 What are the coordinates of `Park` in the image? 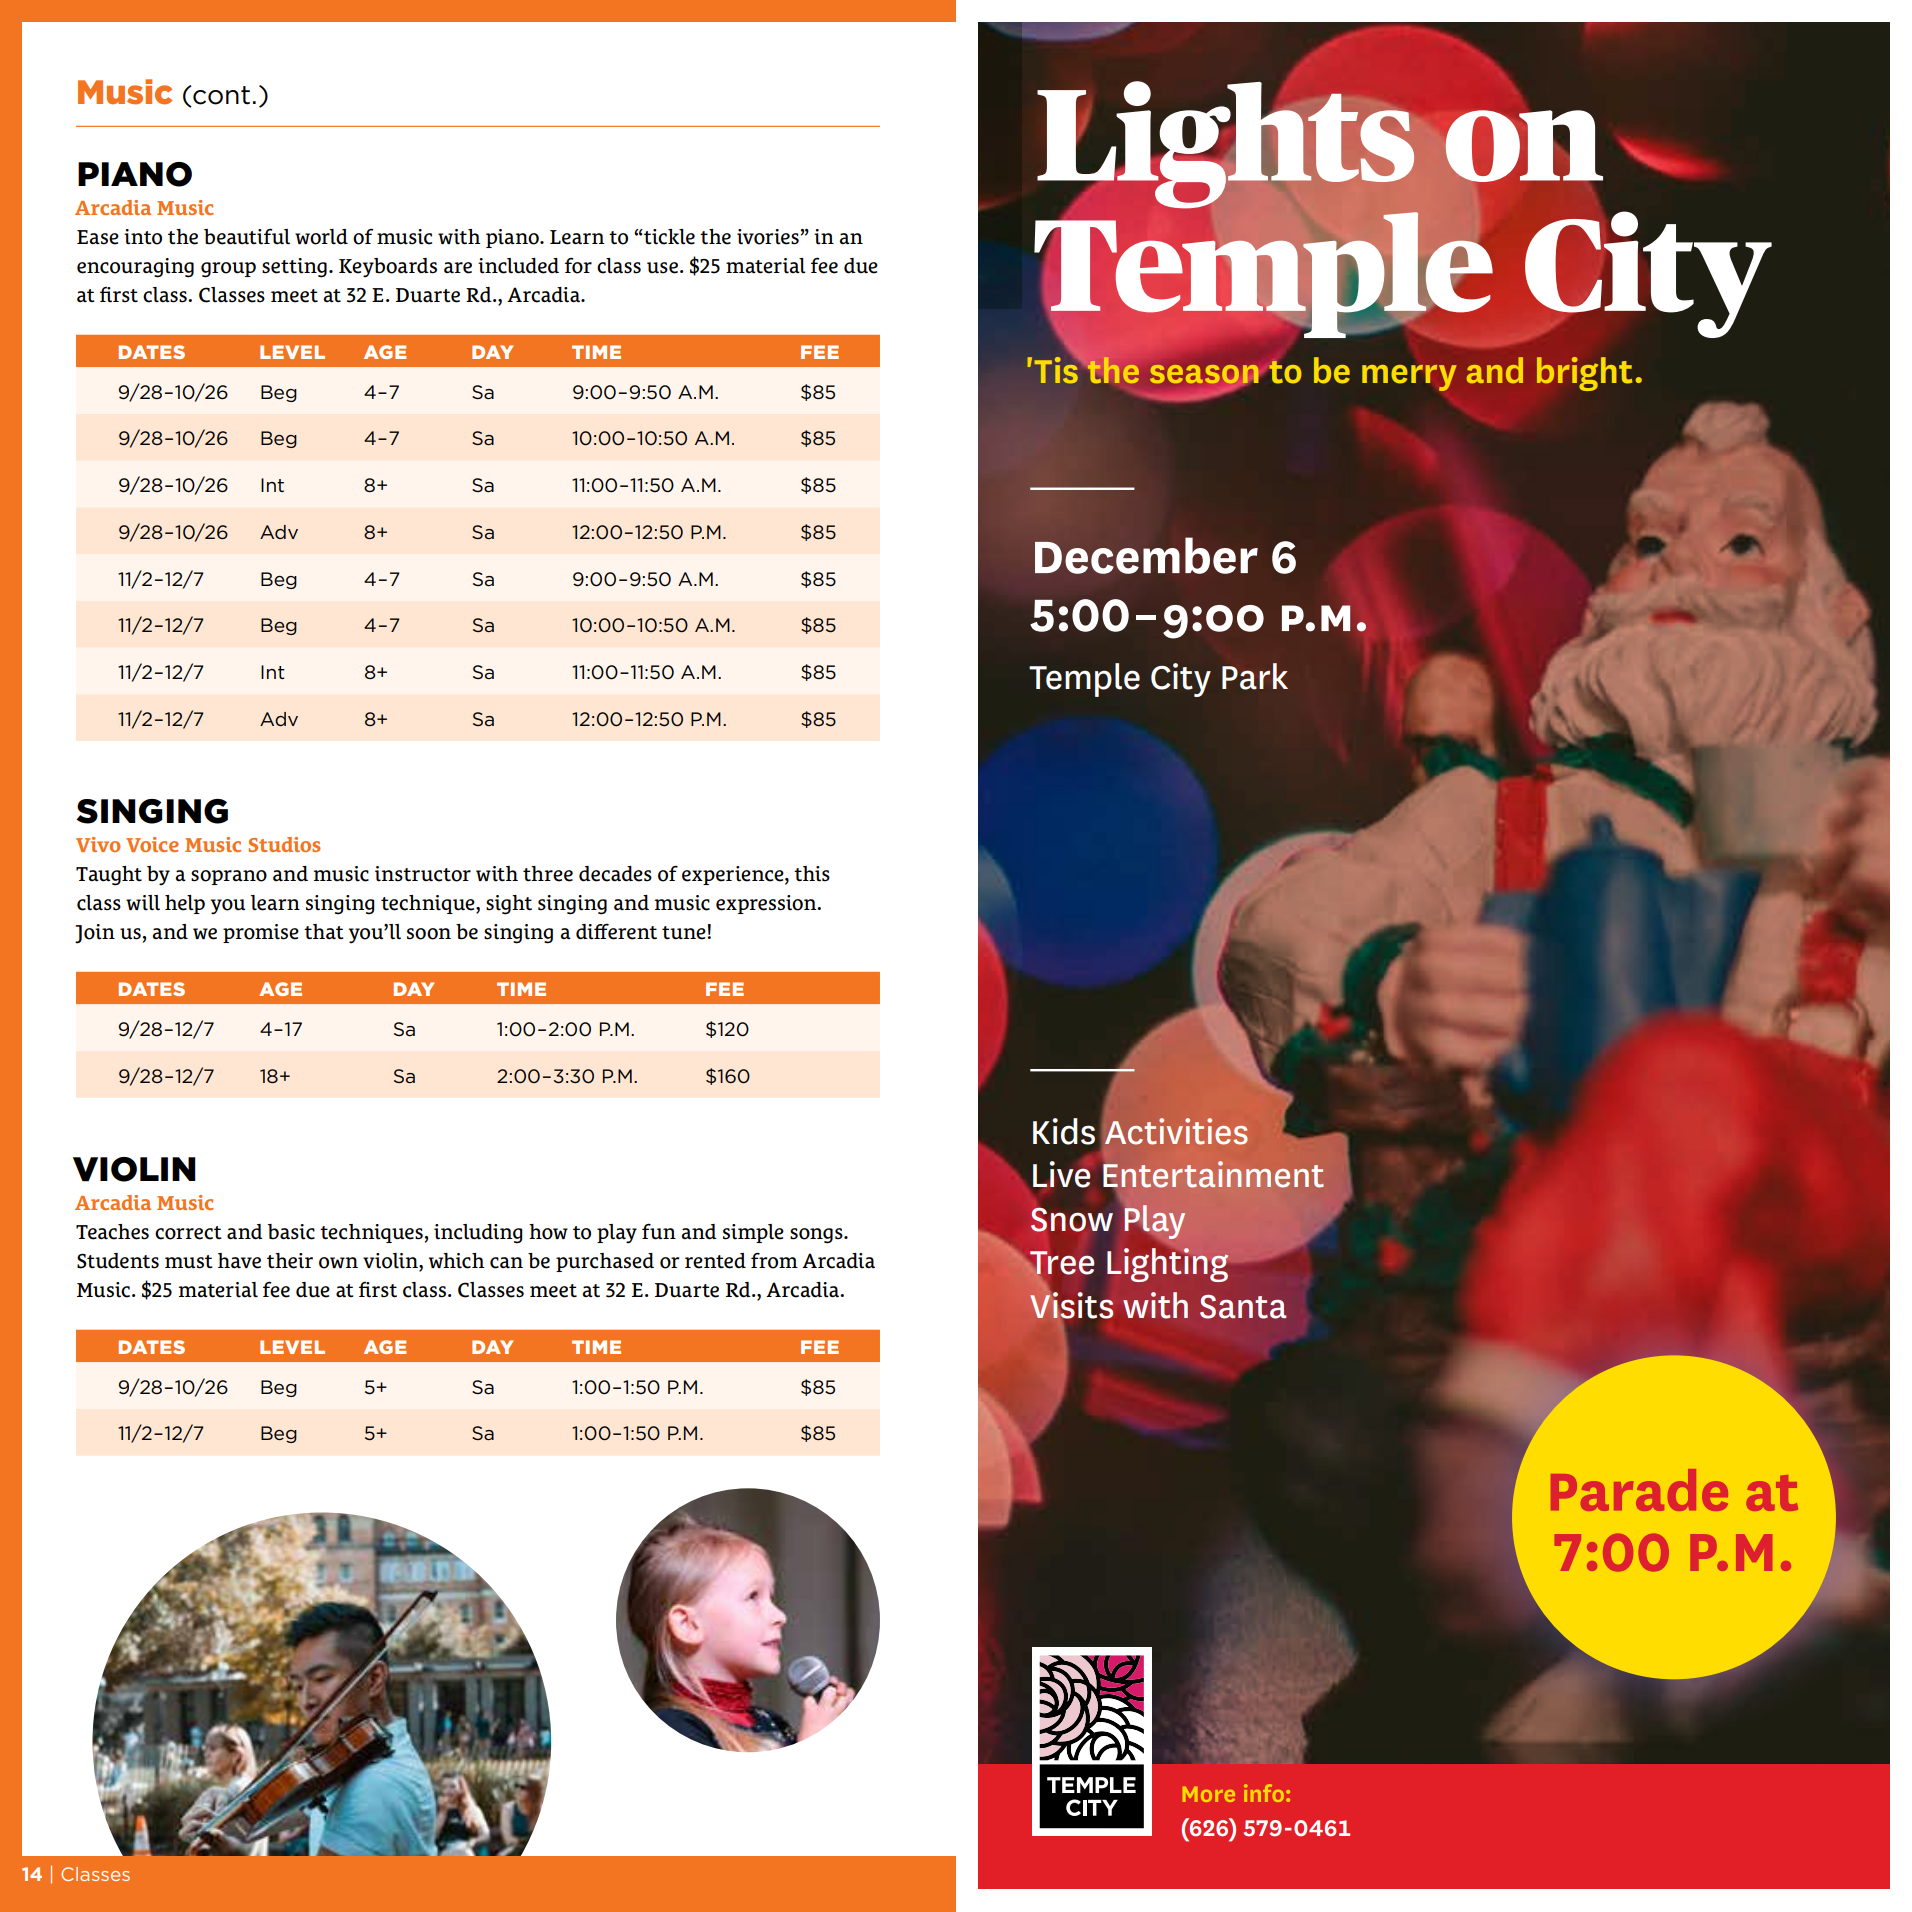 It's located at (1255, 676).
